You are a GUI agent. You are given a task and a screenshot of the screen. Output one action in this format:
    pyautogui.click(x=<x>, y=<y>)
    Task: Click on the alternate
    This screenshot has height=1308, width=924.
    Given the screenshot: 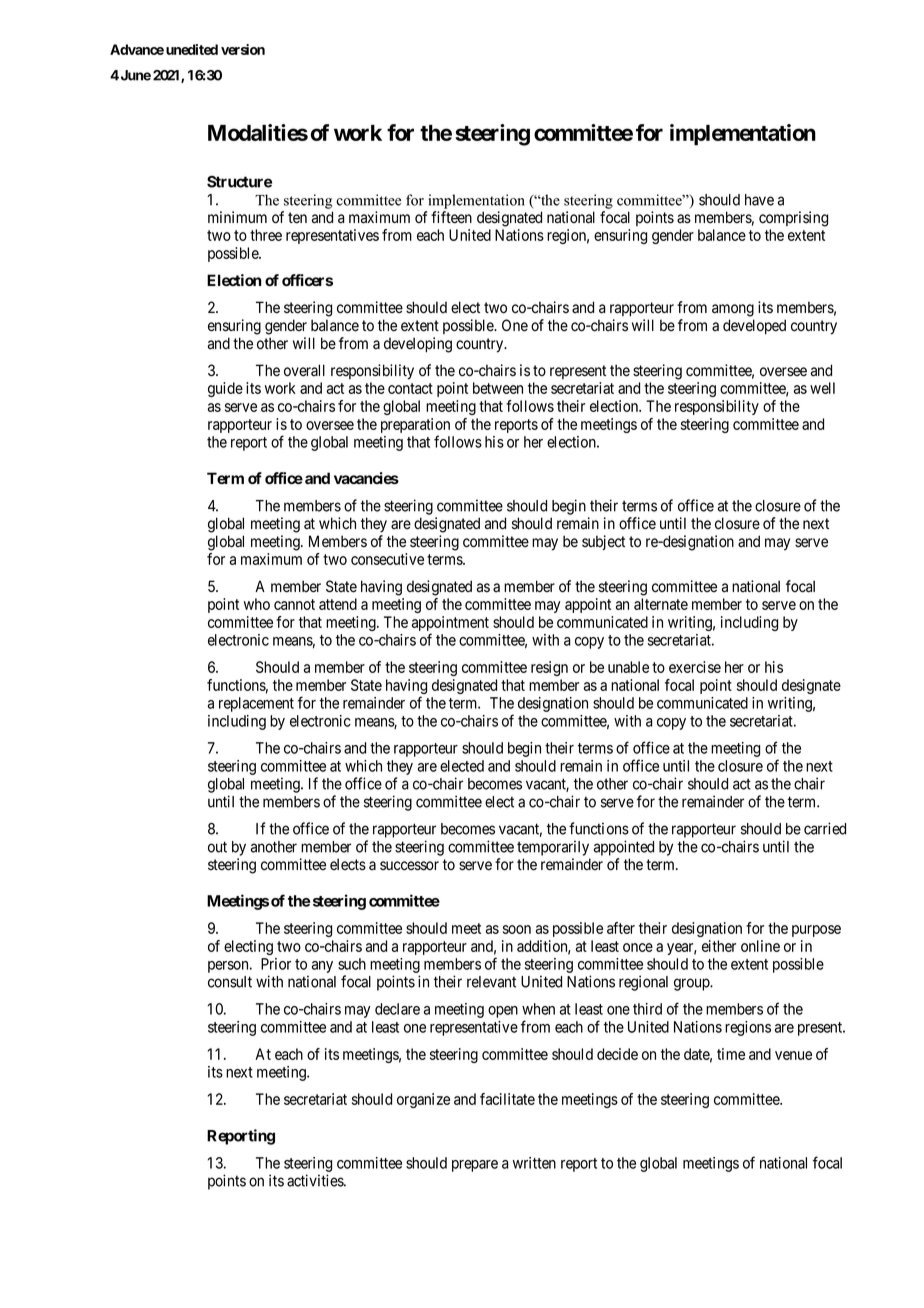 What is the action you would take?
    pyautogui.click(x=661, y=604)
